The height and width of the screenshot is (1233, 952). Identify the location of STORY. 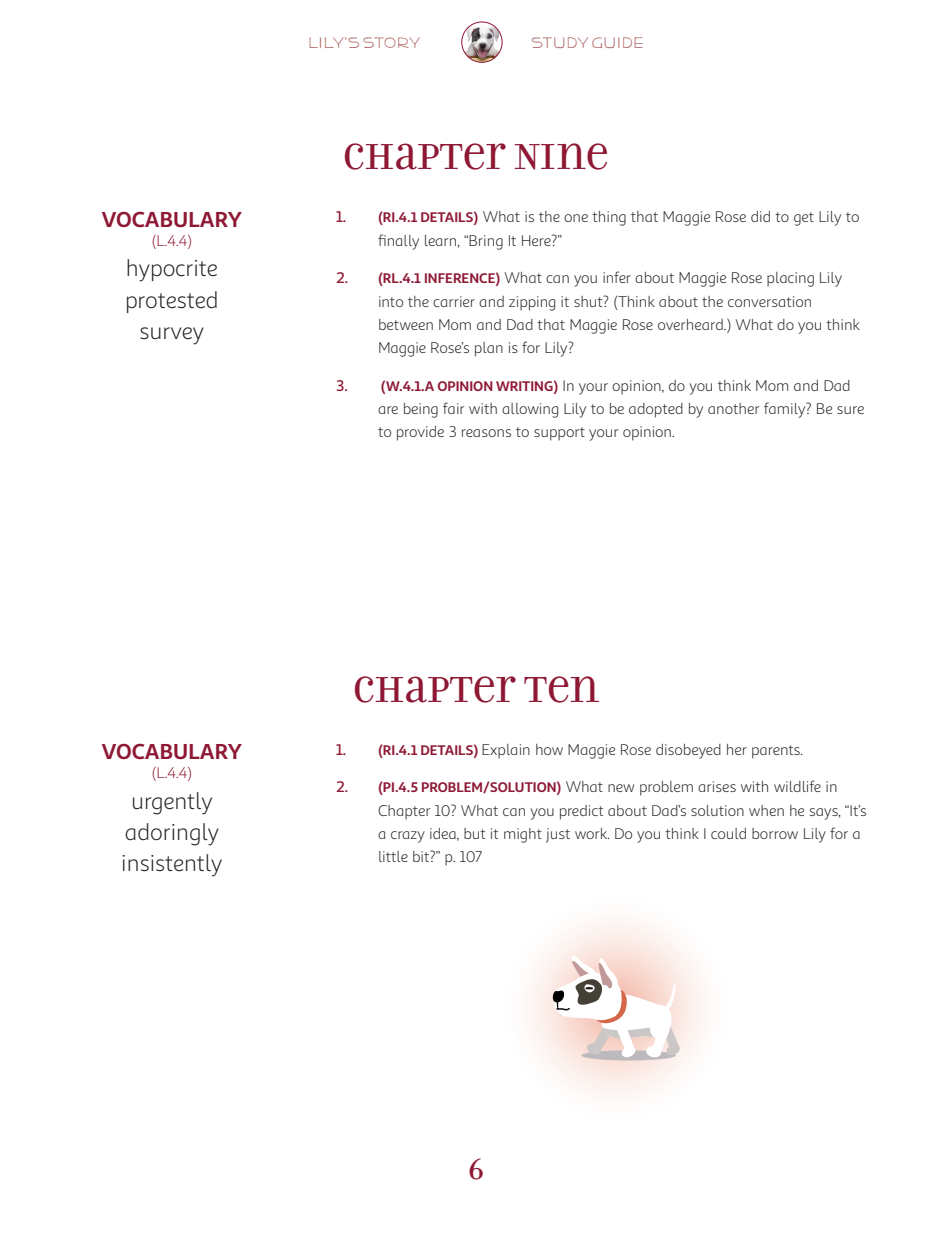
(391, 42).
